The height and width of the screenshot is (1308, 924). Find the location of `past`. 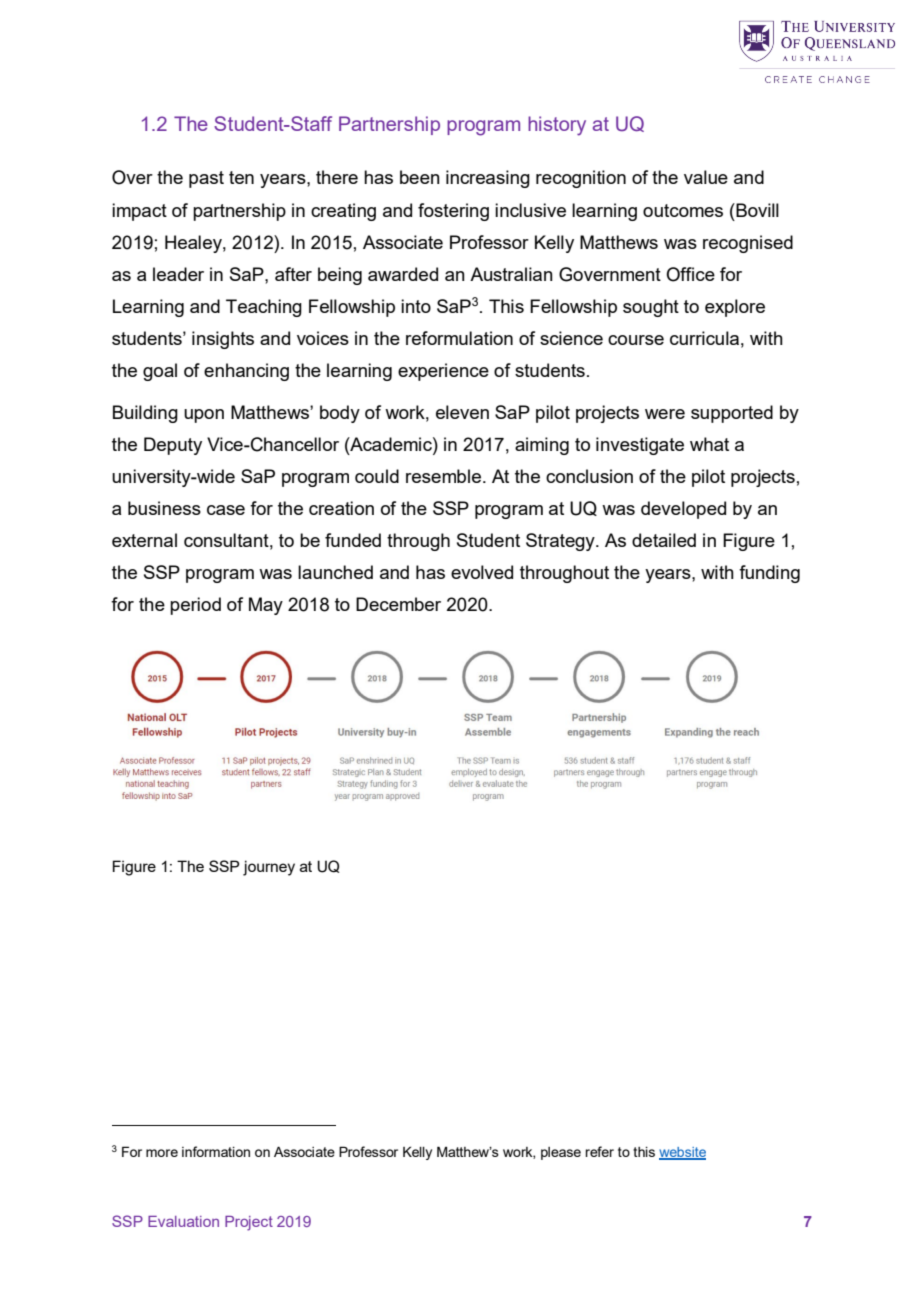

past is located at coordinates (206, 179).
